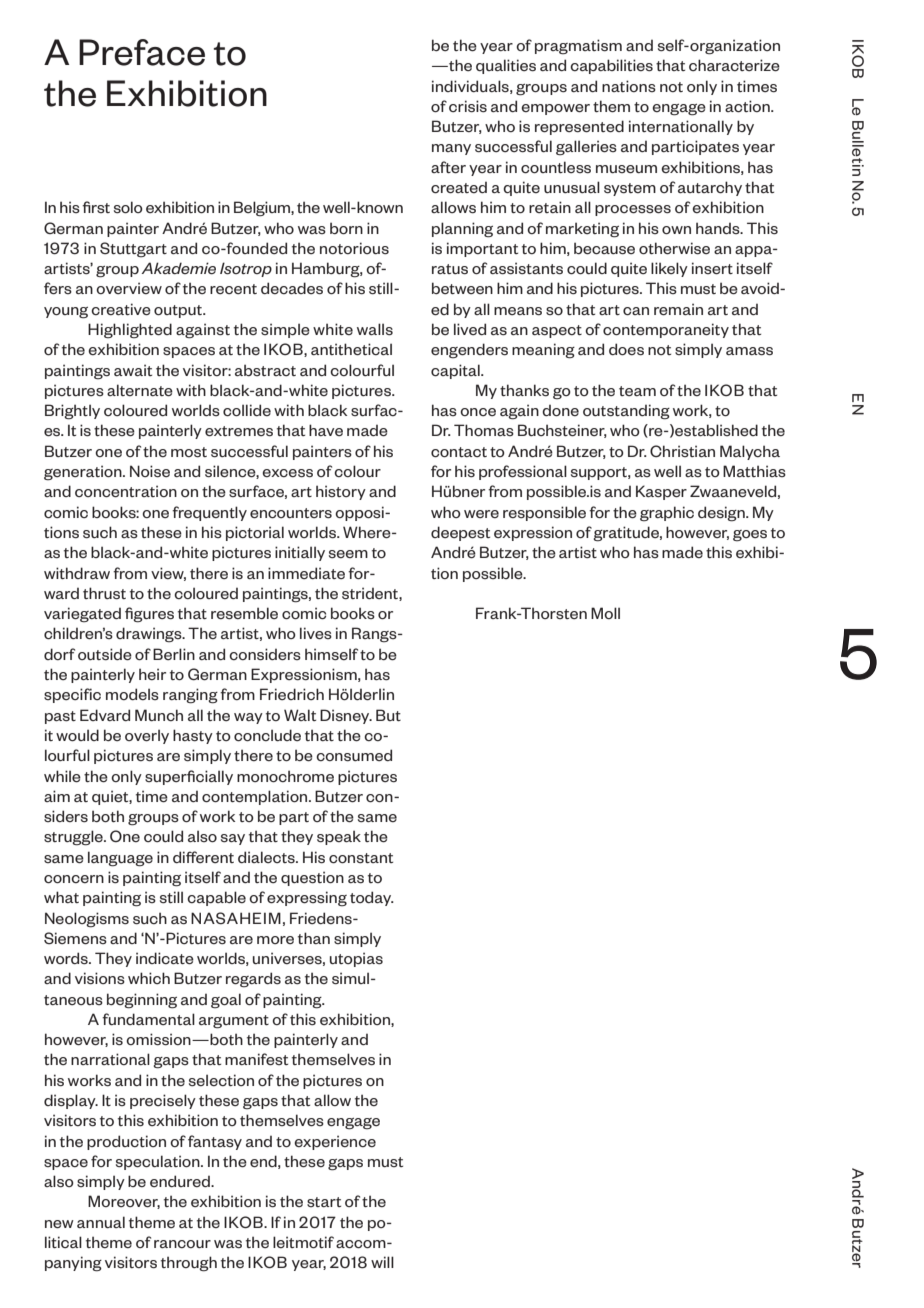 The image size is (924, 1308). Describe the element at coordinates (468, 106) in the document. I see `crisis` at that location.
